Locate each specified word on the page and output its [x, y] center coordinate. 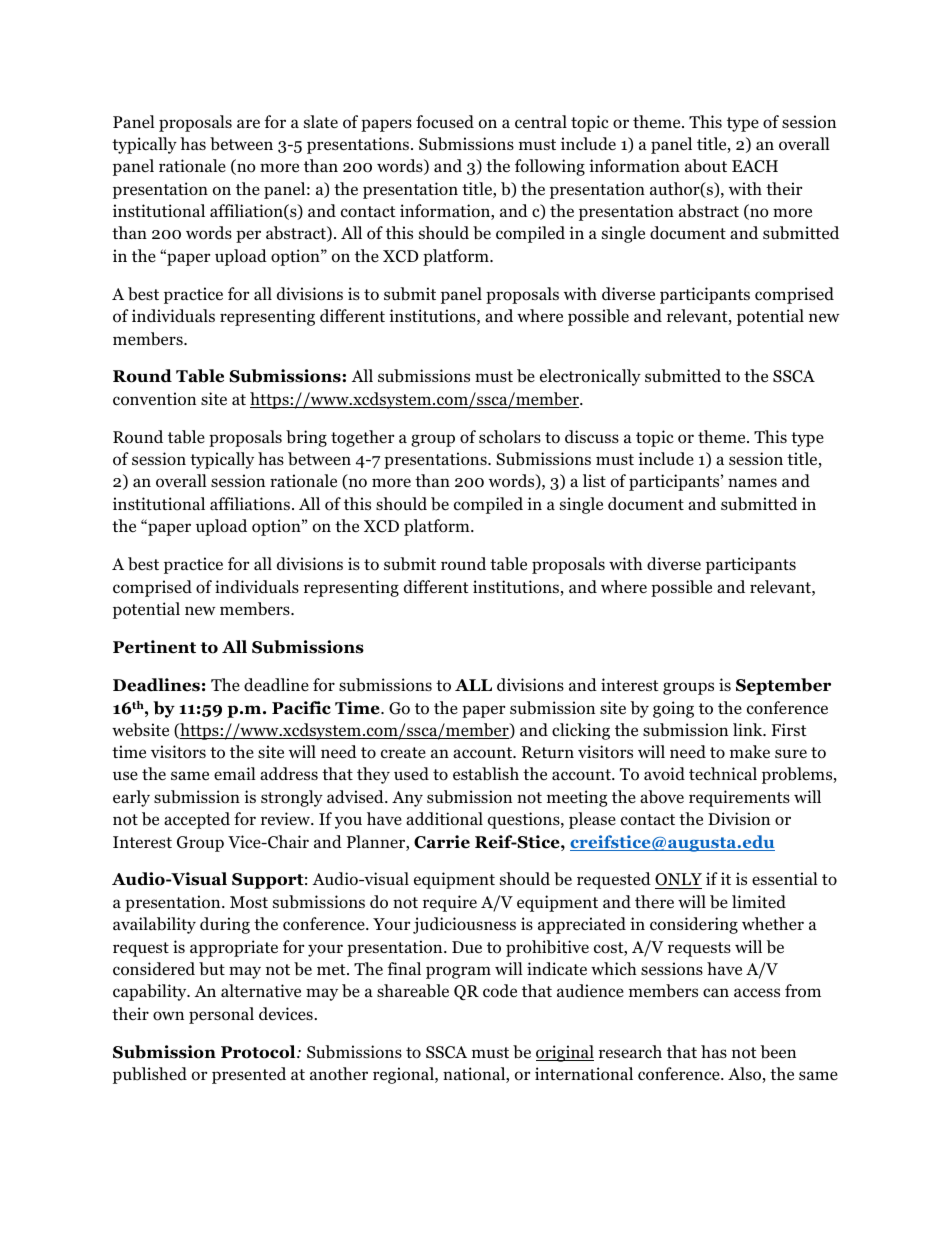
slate [321, 121]
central [541, 121]
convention [154, 399]
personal [221, 1015]
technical [723, 774]
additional [444, 819]
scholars [510, 437]
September [783, 686]
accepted [197, 820]
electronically [590, 377]
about [706, 166]
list [594, 480]
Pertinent [154, 647]
